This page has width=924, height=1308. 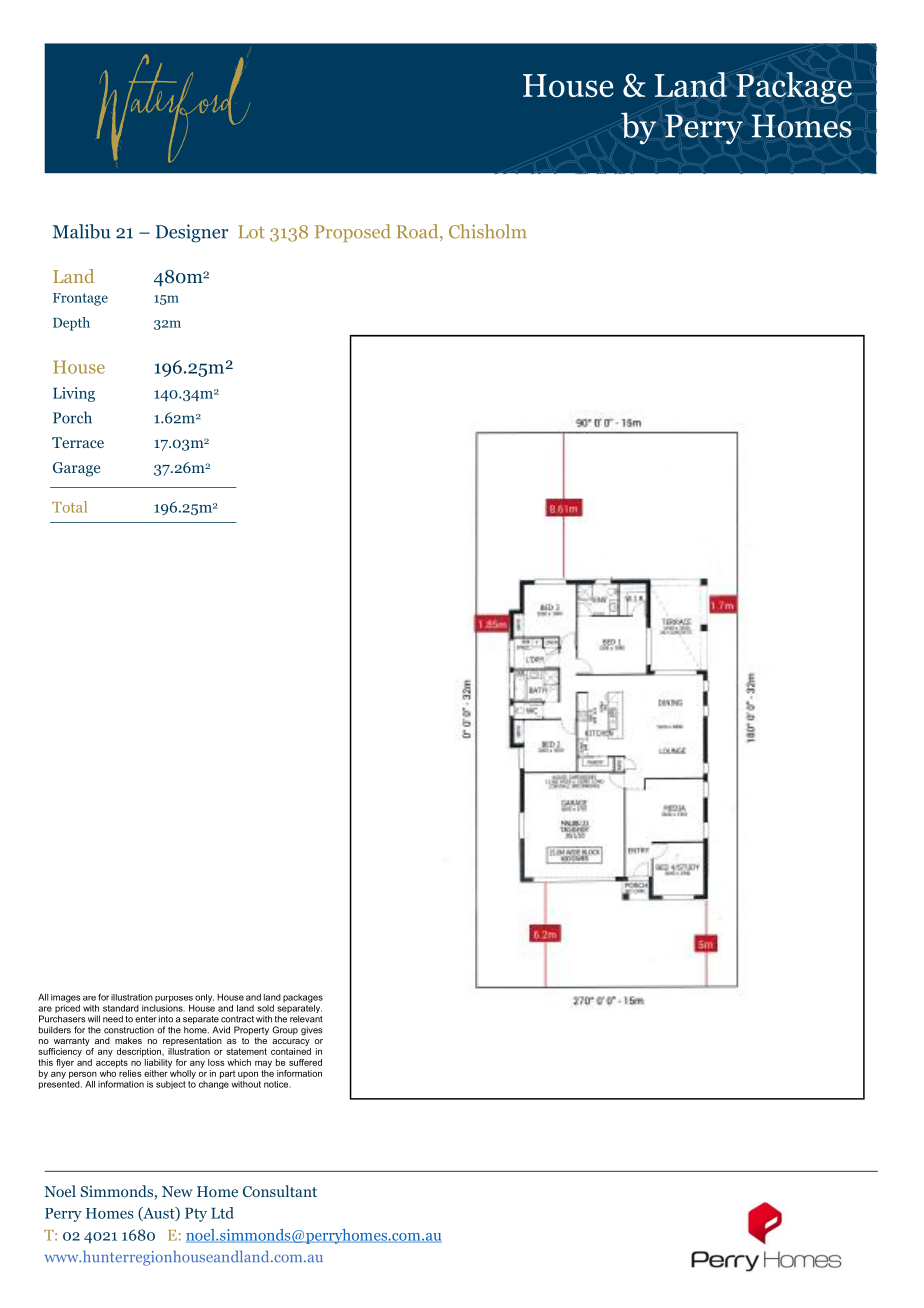 What do you see at coordinates (487, 231) in the page?
I see `Chisholm` at bounding box center [487, 231].
